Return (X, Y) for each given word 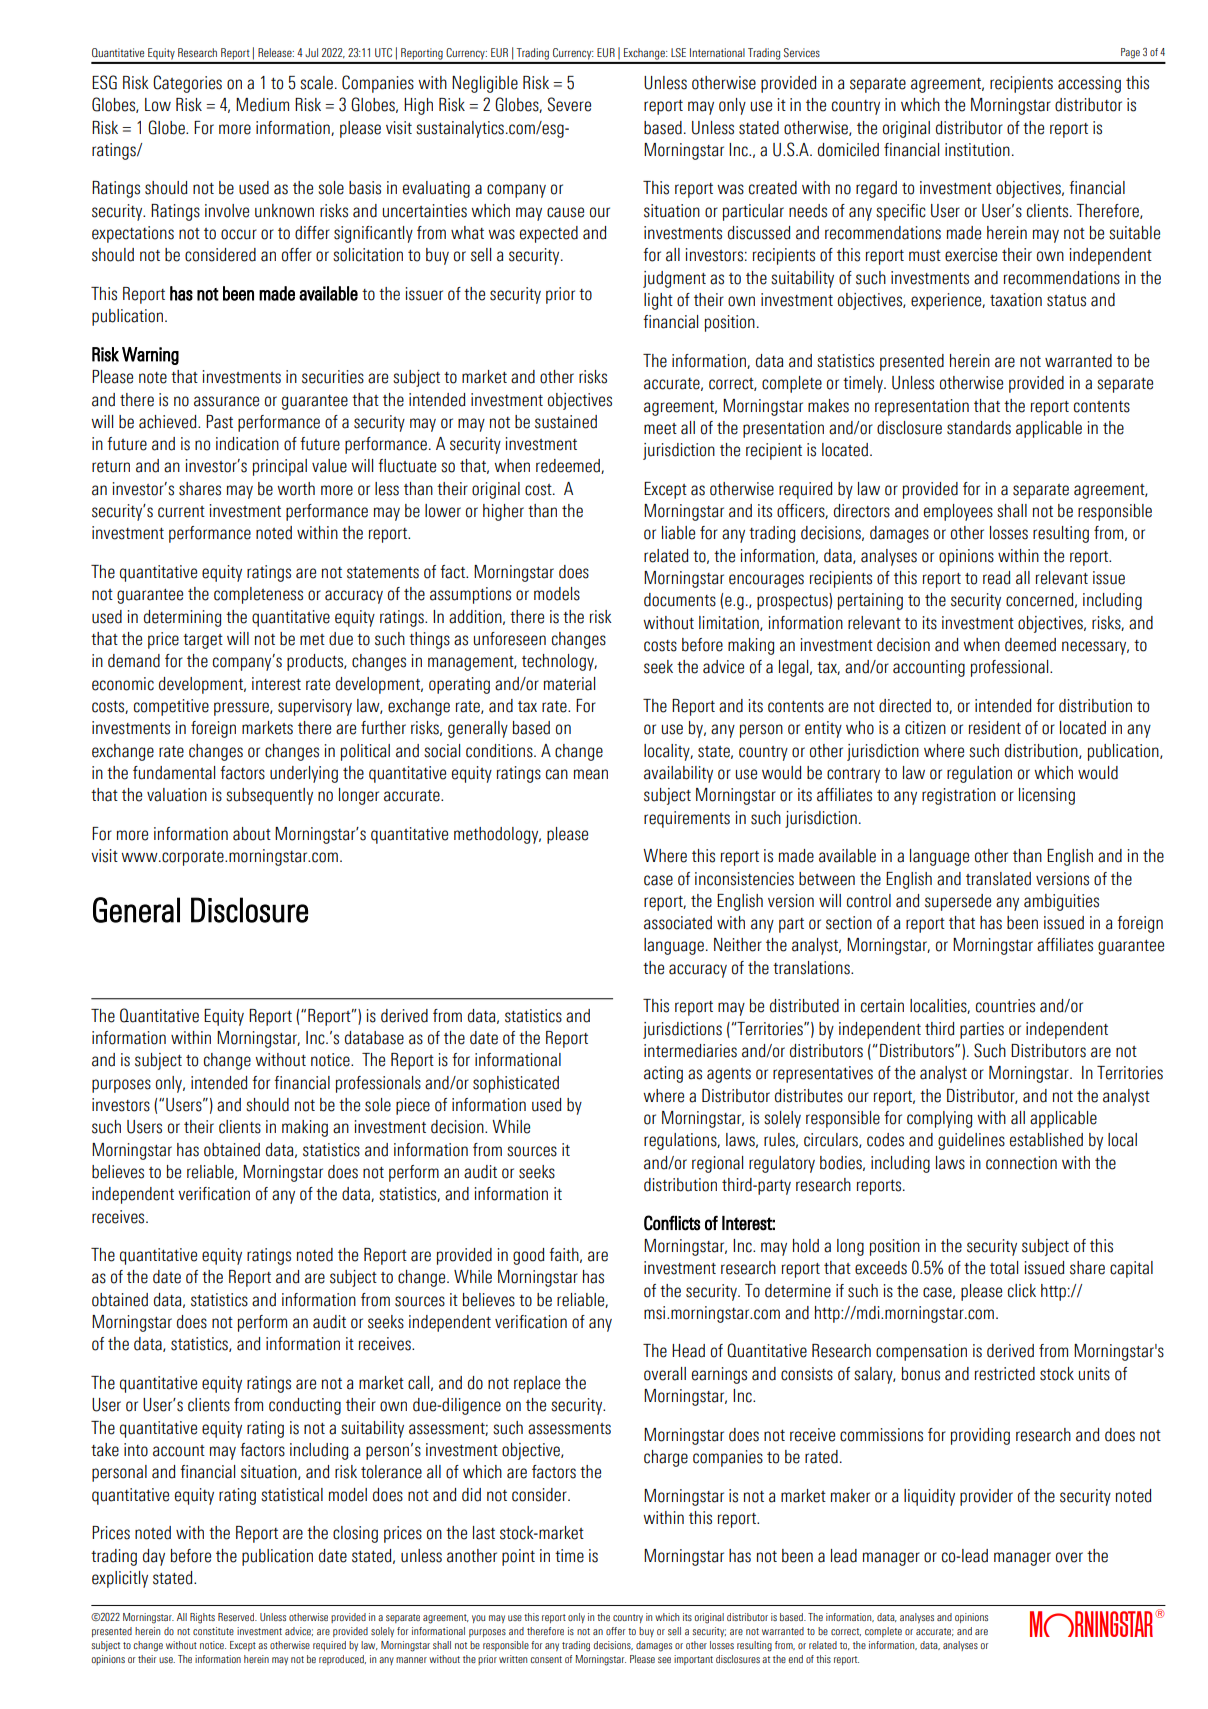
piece (413, 1106)
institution (977, 150)
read (996, 578)
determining (182, 618)
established (1046, 1140)
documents (680, 600)
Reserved (237, 1617)
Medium (262, 105)
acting (663, 1074)
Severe (569, 104)
